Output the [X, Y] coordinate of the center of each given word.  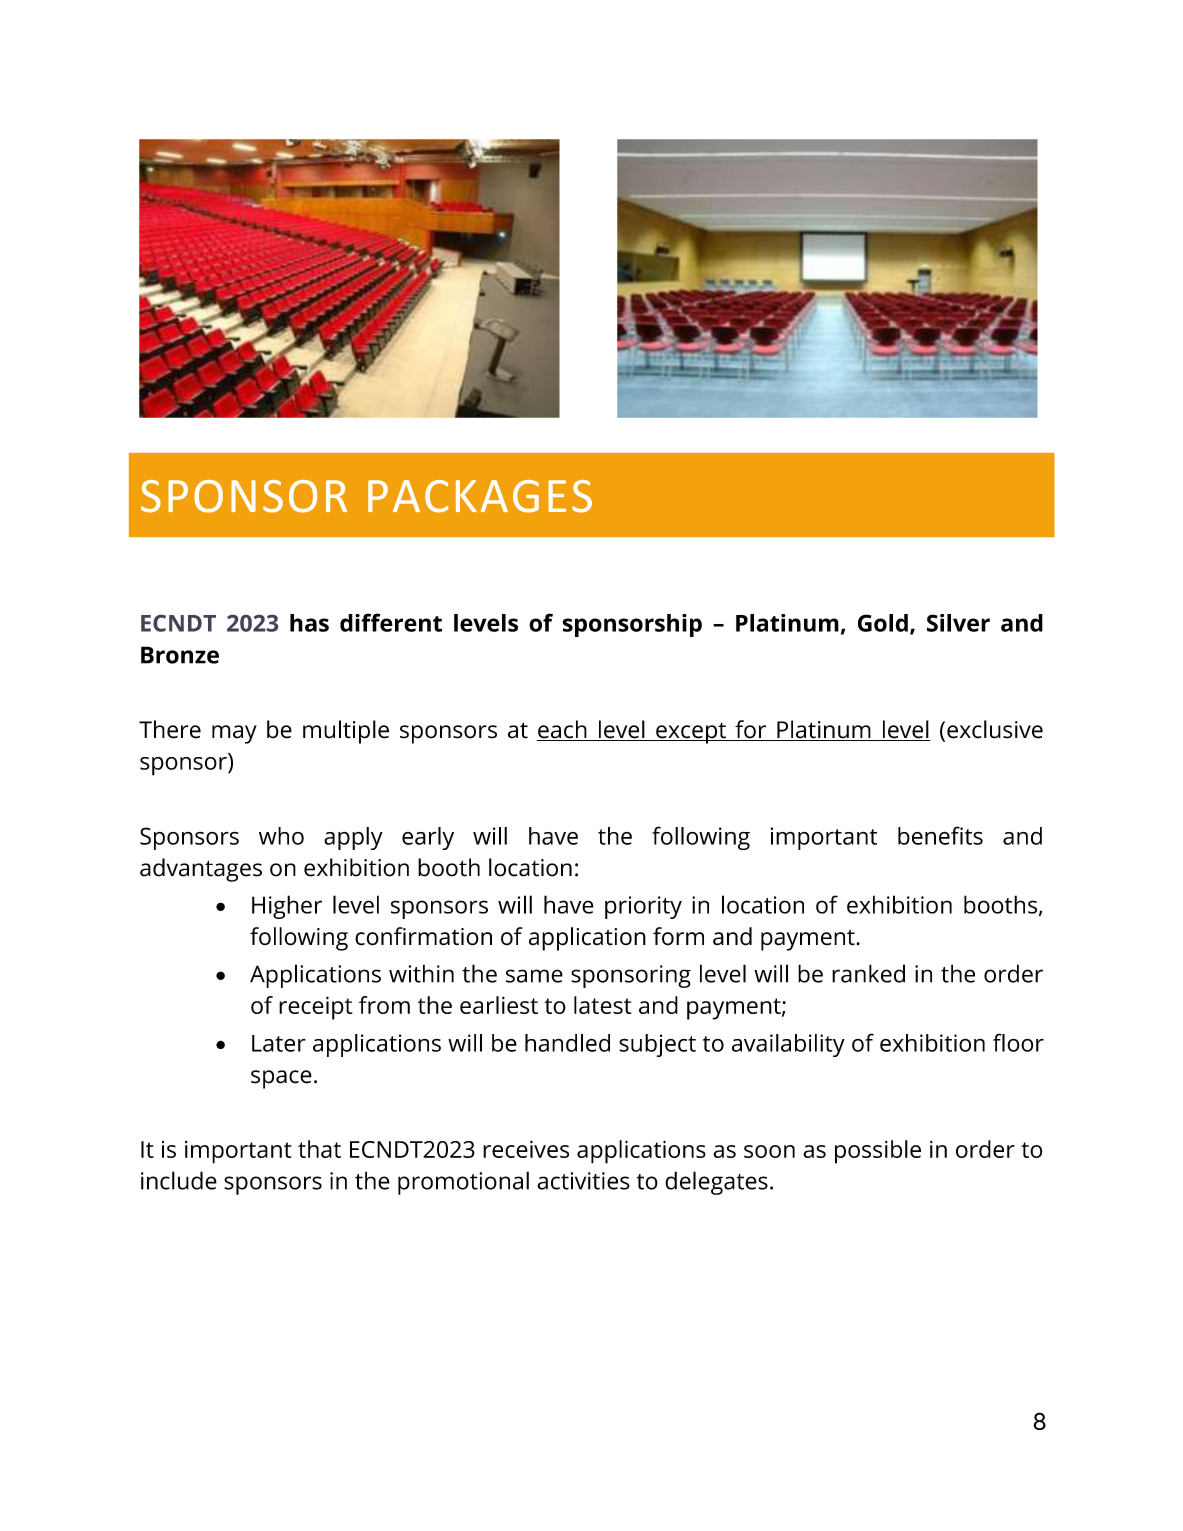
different [391, 622]
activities [583, 1181]
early [428, 838]
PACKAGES [480, 496]
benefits [940, 835]
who [281, 836]
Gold [883, 623]
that [319, 1149]
